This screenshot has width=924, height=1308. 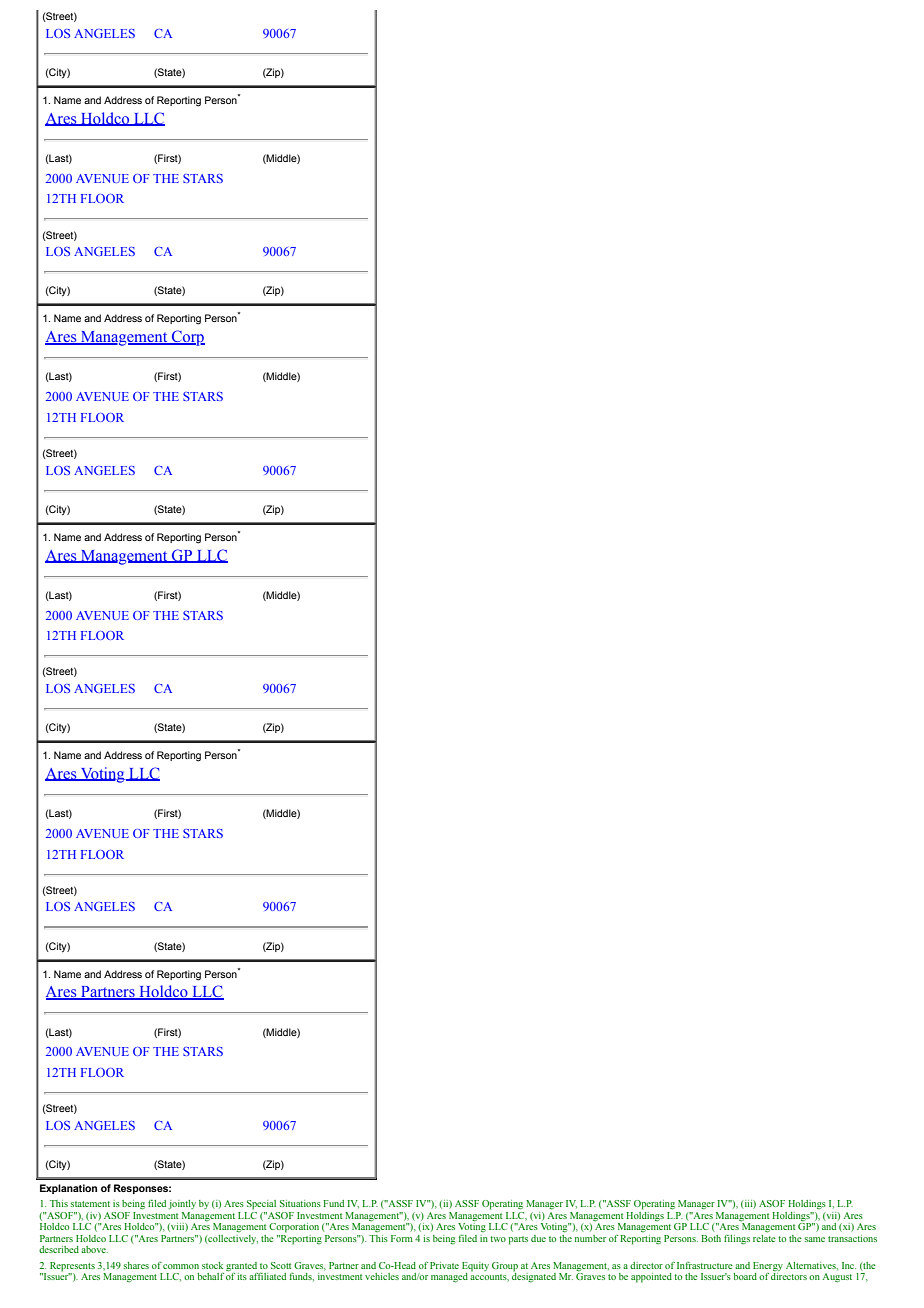 I want to click on Explanation, so click(x=68, y=1189).
